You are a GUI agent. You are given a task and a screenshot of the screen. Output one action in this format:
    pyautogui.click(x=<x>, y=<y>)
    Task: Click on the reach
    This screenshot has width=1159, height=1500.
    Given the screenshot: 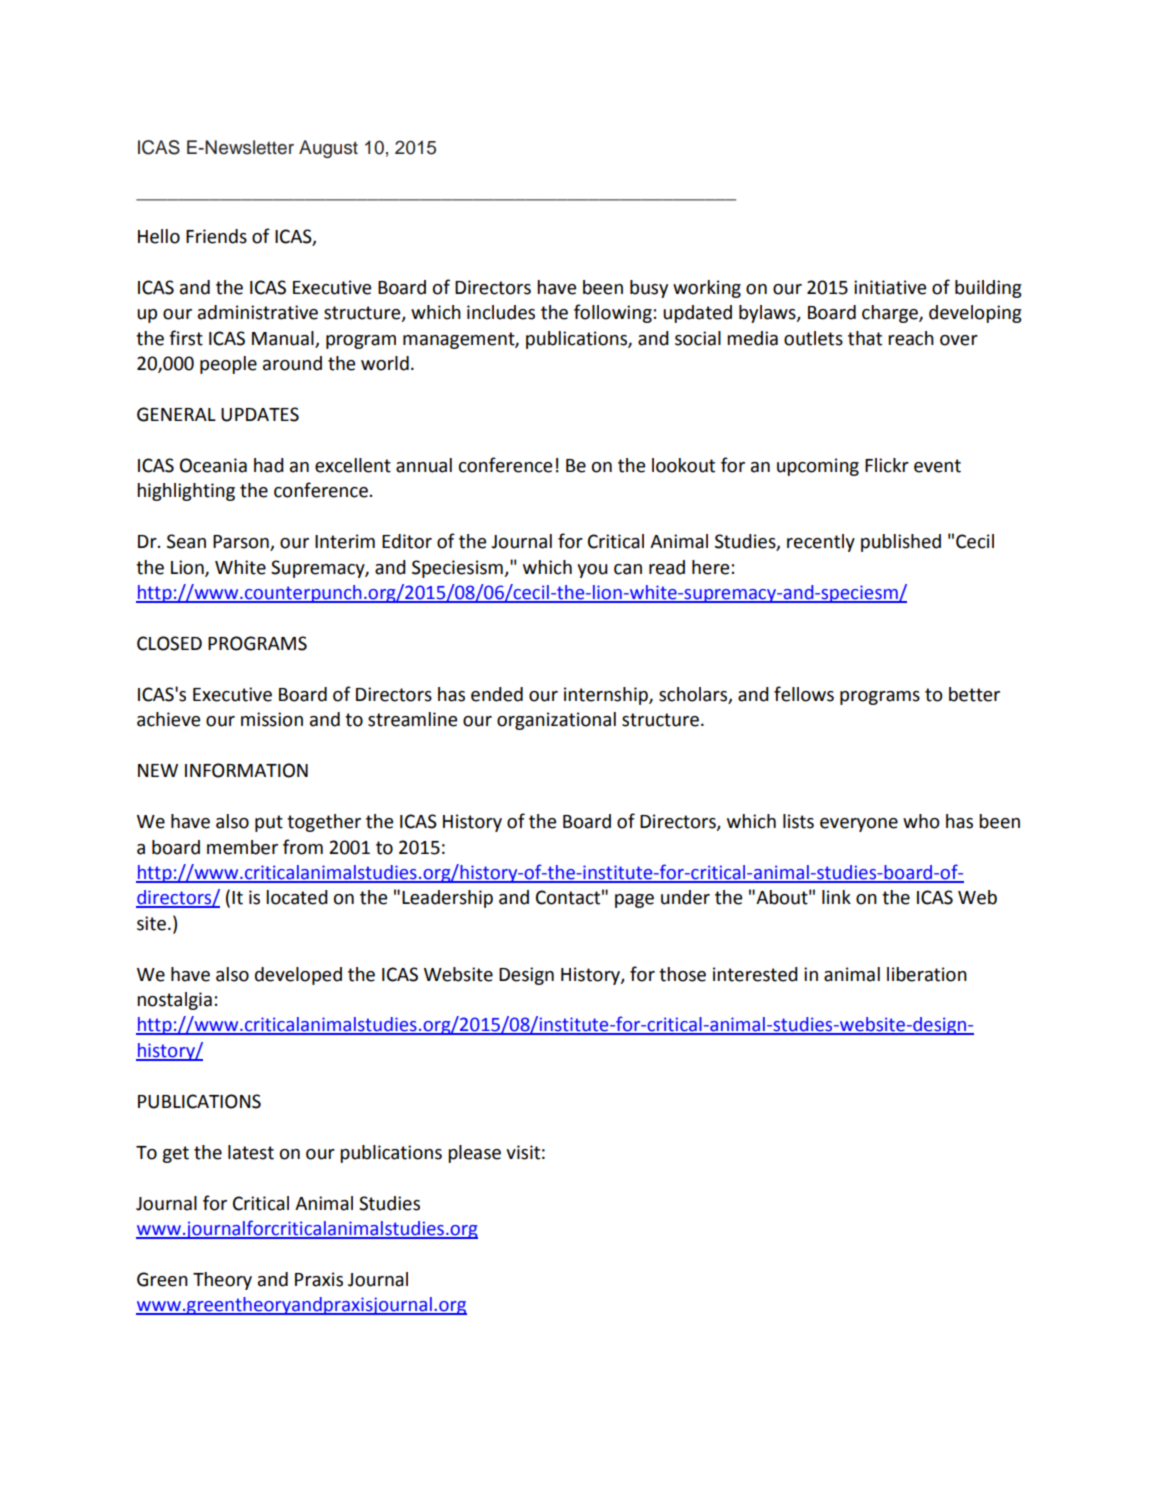 What is the action you would take?
    pyautogui.click(x=911, y=338)
